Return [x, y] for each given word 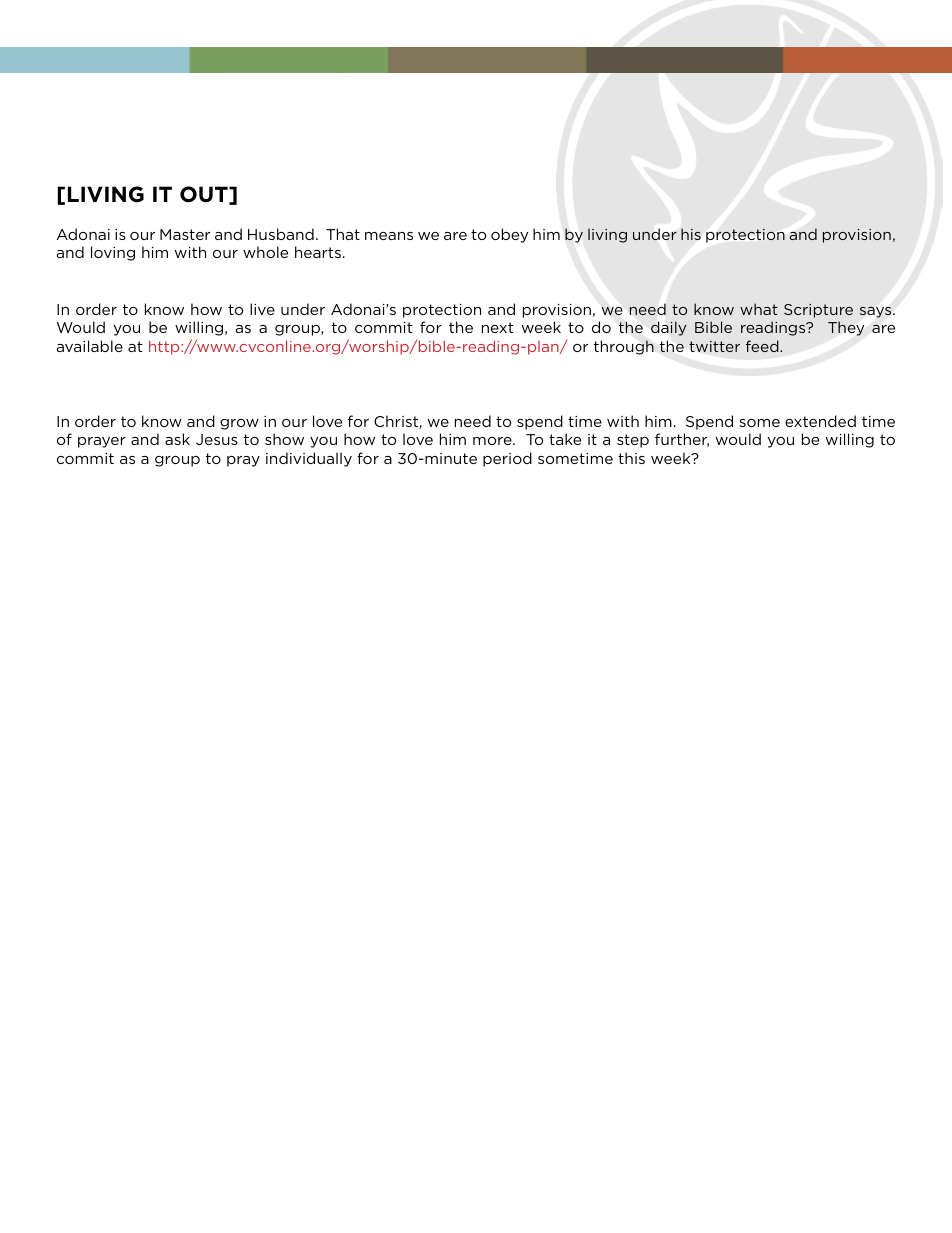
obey [509, 235]
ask [177, 439]
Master [185, 234]
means [389, 236]
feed [763, 346]
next [498, 327]
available [89, 346]
